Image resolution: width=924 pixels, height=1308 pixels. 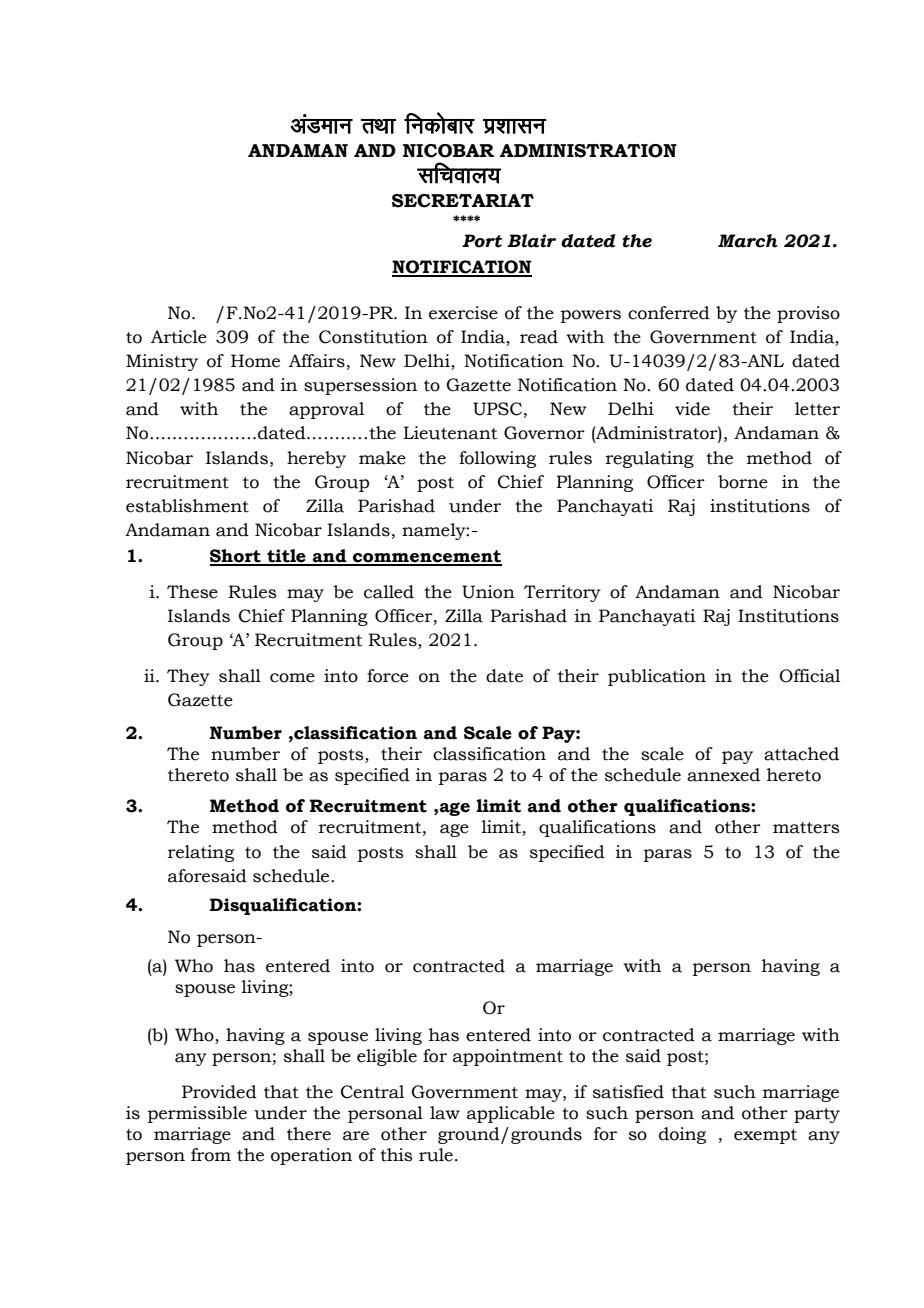 I want to click on annexed, so click(x=723, y=775).
